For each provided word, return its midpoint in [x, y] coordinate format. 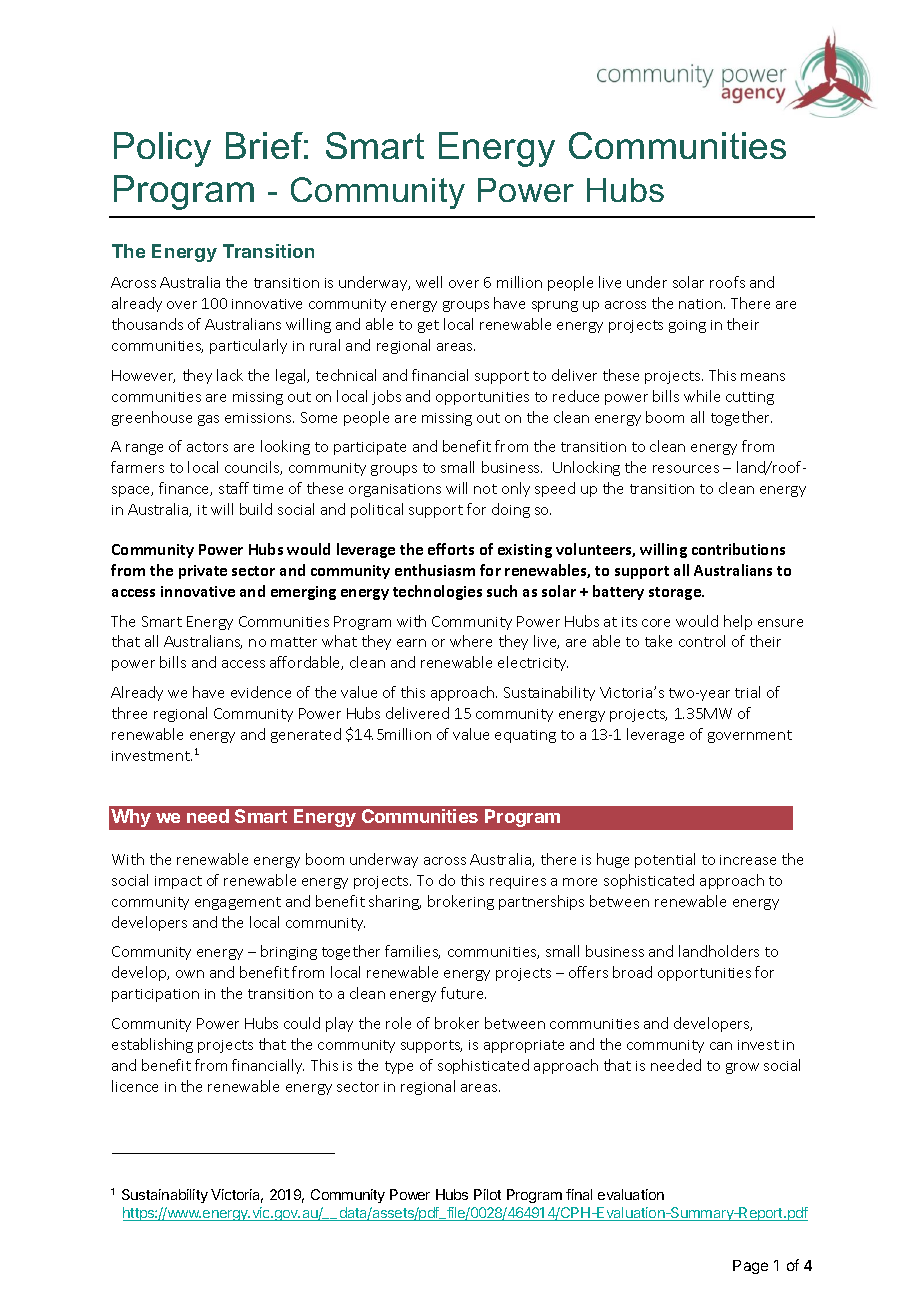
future [463, 993]
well [429, 282]
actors [207, 447]
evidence [261, 692]
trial [747, 692]
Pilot [487, 1194]
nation [700, 304]
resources [686, 469]
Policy [162, 149]
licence [135, 1086]
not [485, 489]
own [190, 974]
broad [632, 972]
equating [525, 736]
